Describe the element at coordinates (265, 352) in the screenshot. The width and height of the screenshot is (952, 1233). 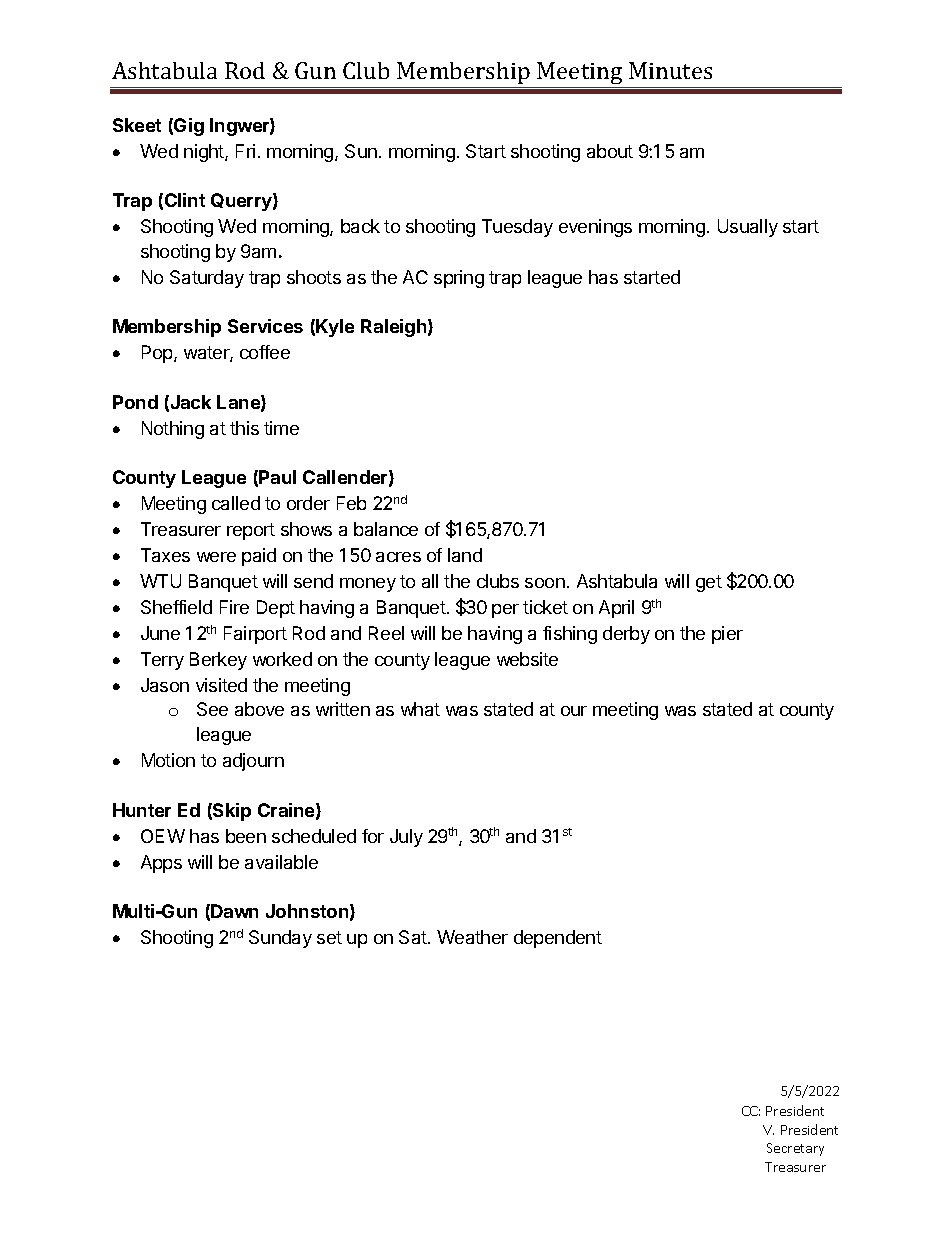
I see `coffee` at that location.
